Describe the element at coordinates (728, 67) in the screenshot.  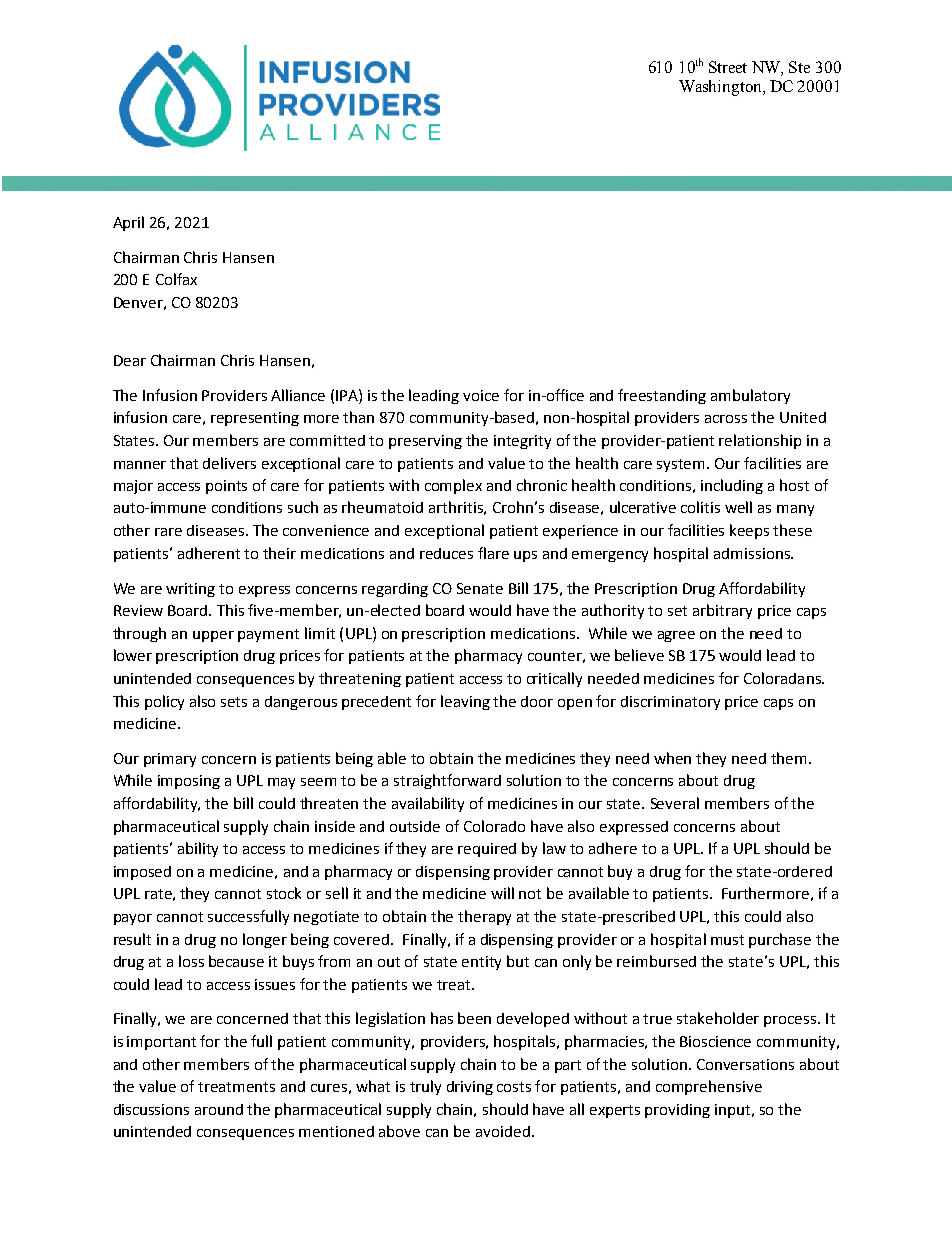
I see `Street` at that location.
